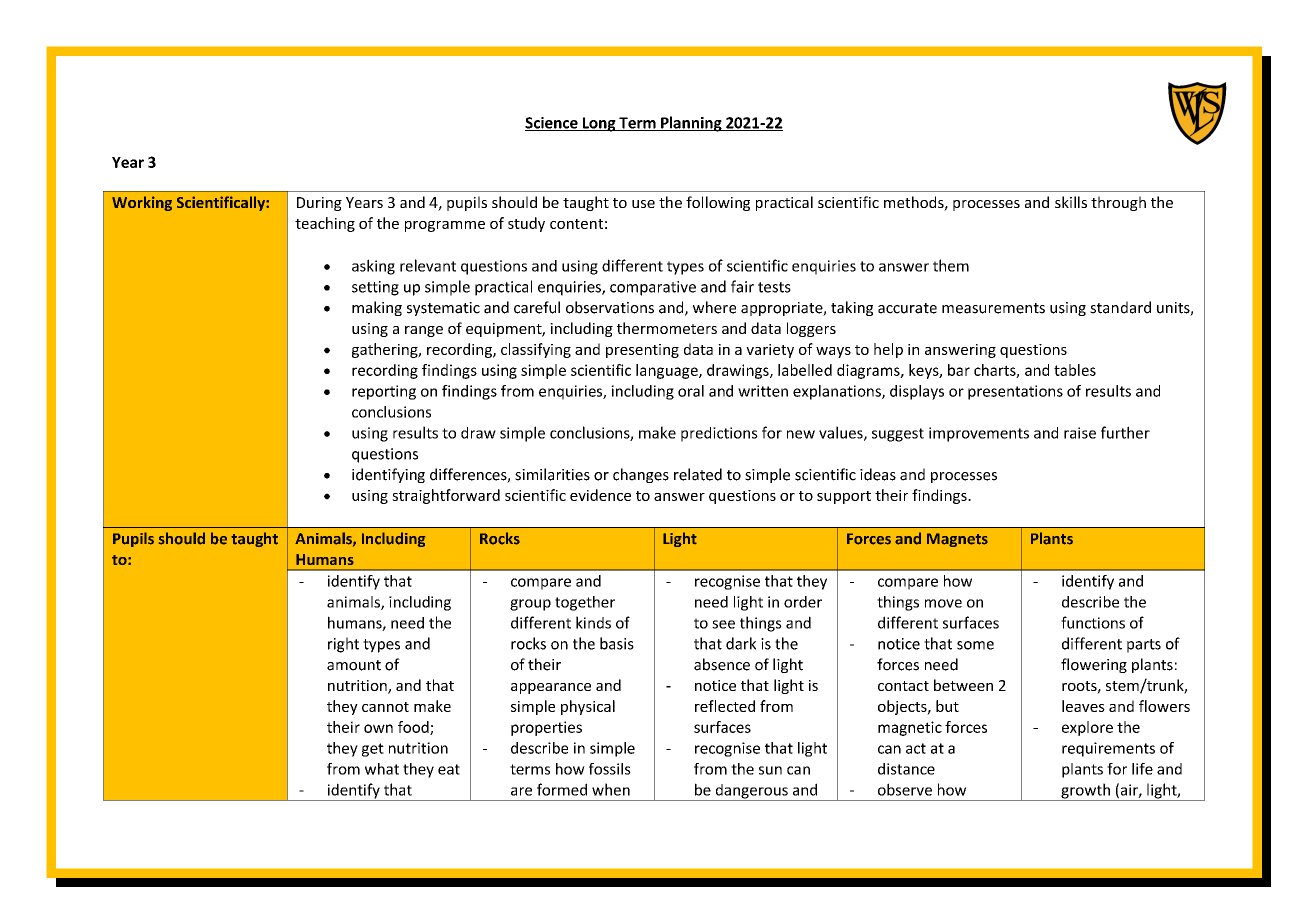 The width and height of the document is (1308, 924). Describe the element at coordinates (1080, 433) in the document. I see `raise` at that location.
